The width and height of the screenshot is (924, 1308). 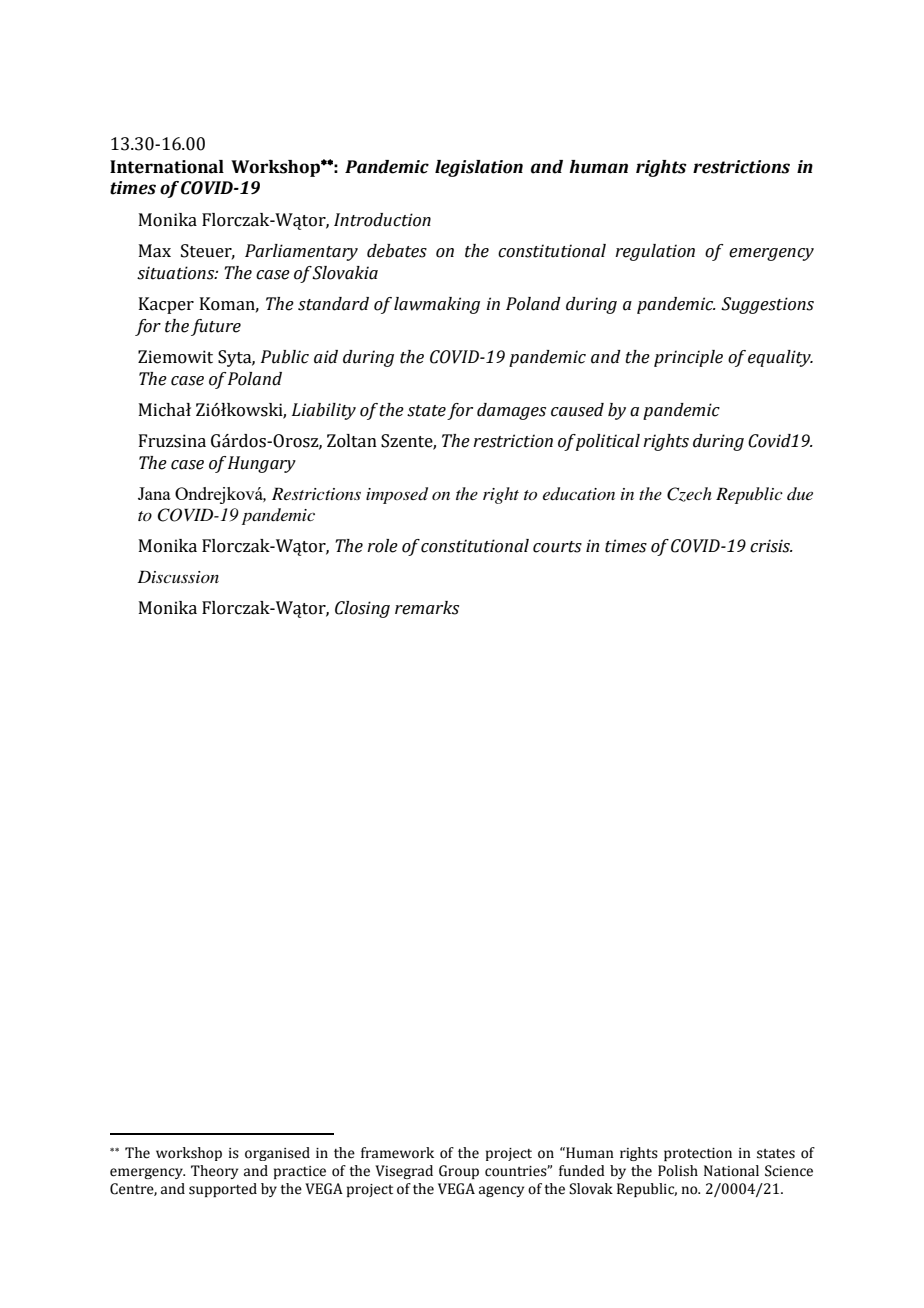 I want to click on remarks, so click(x=427, y=608).
